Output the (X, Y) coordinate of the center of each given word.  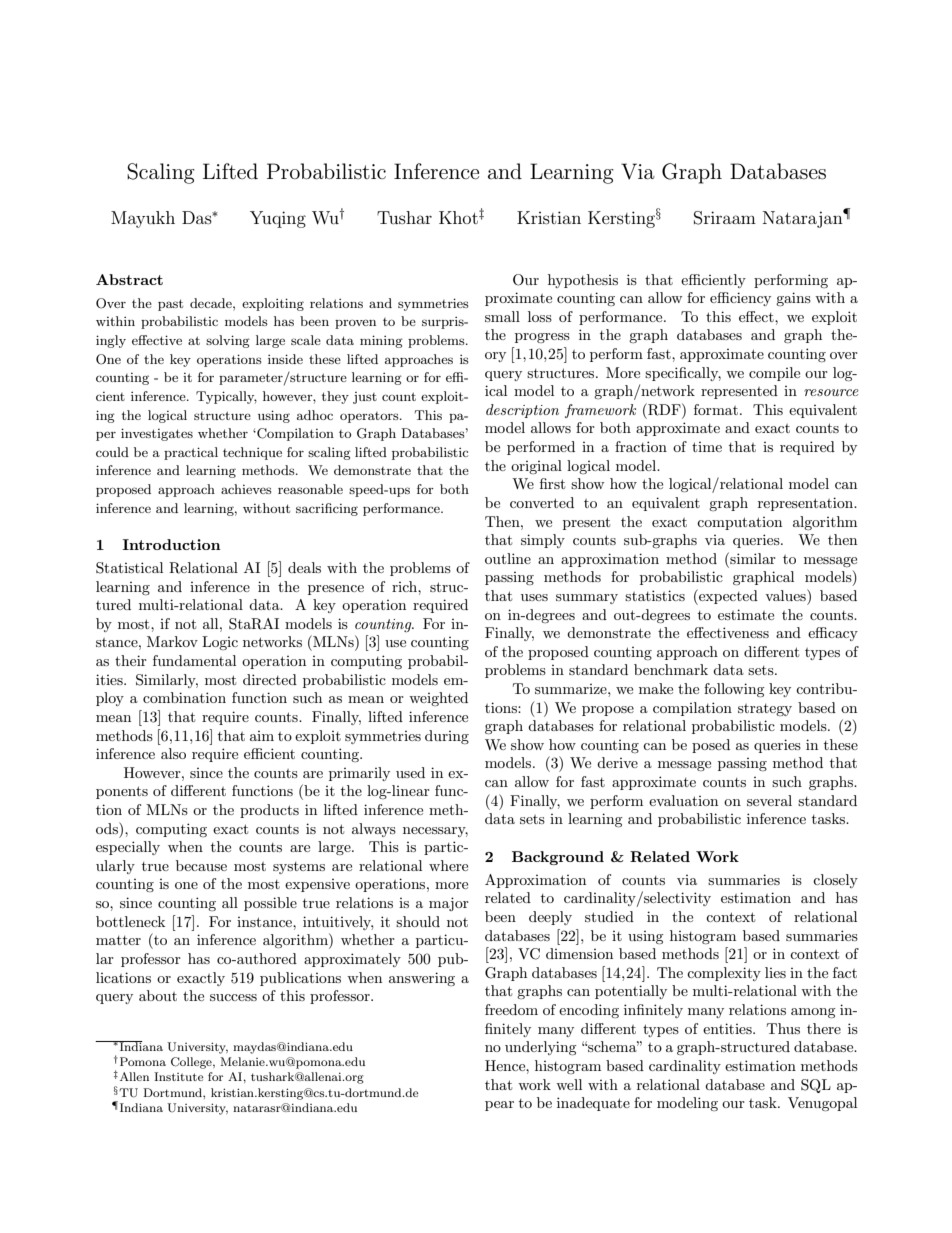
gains (793, 299)
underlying (541, 1048)
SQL (816, 1086)
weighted (438, 699)
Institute (179, 1076)
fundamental (194, 660)
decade (212, 303)
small (502, 316)
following (734, 690)
